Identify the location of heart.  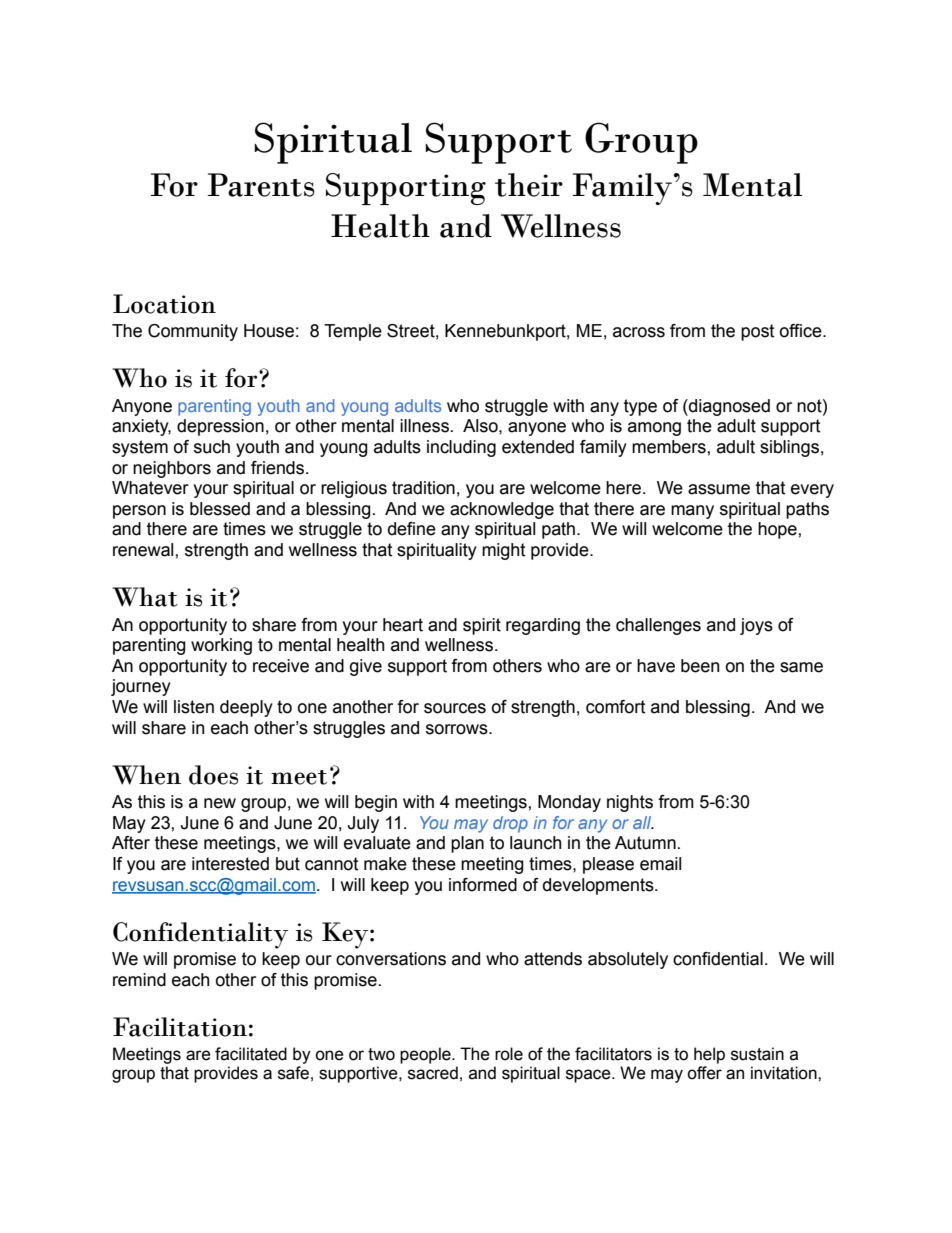
(403, 625).
